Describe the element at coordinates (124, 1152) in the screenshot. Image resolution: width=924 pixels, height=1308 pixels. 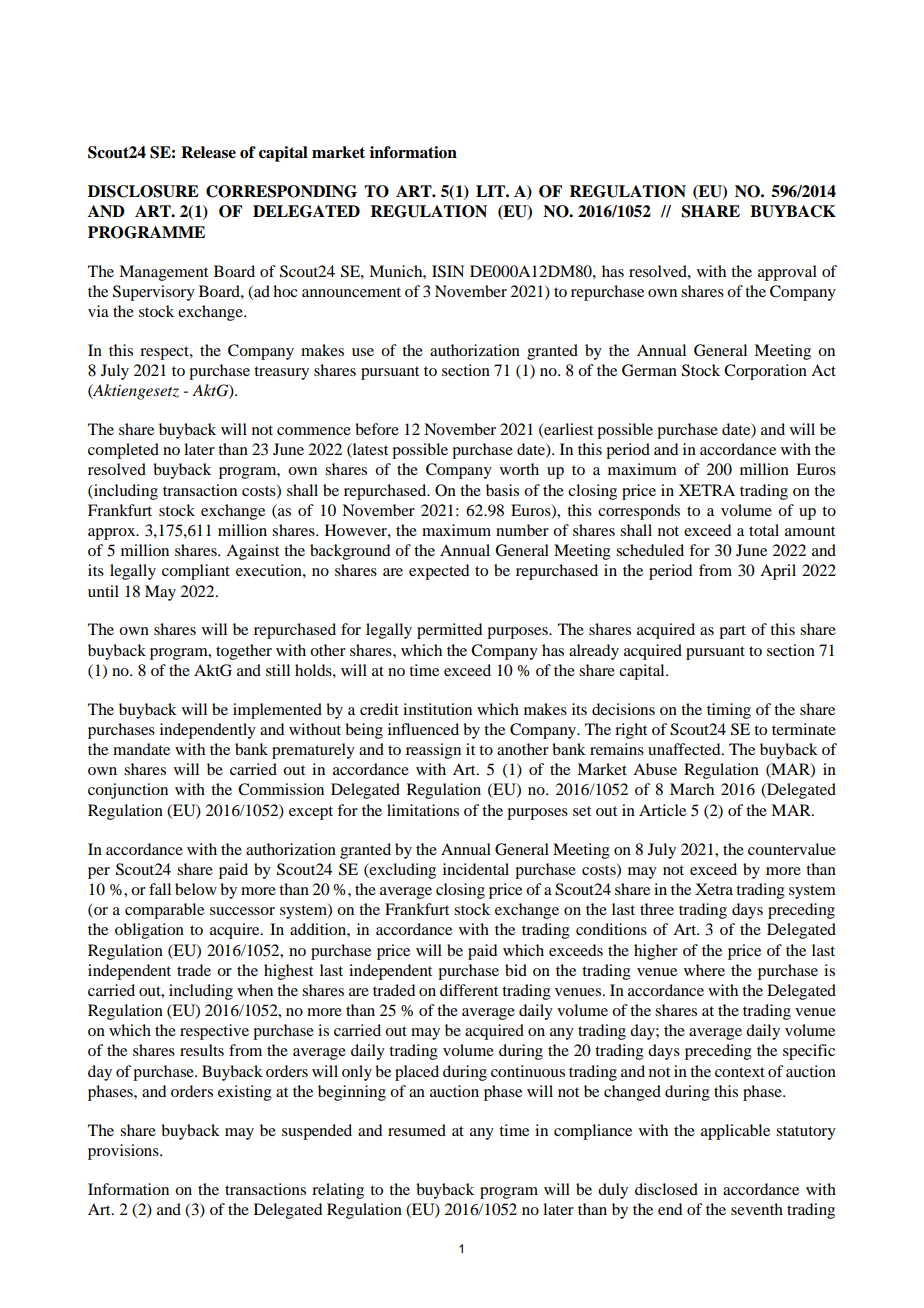
I see `provisions` at that location.
